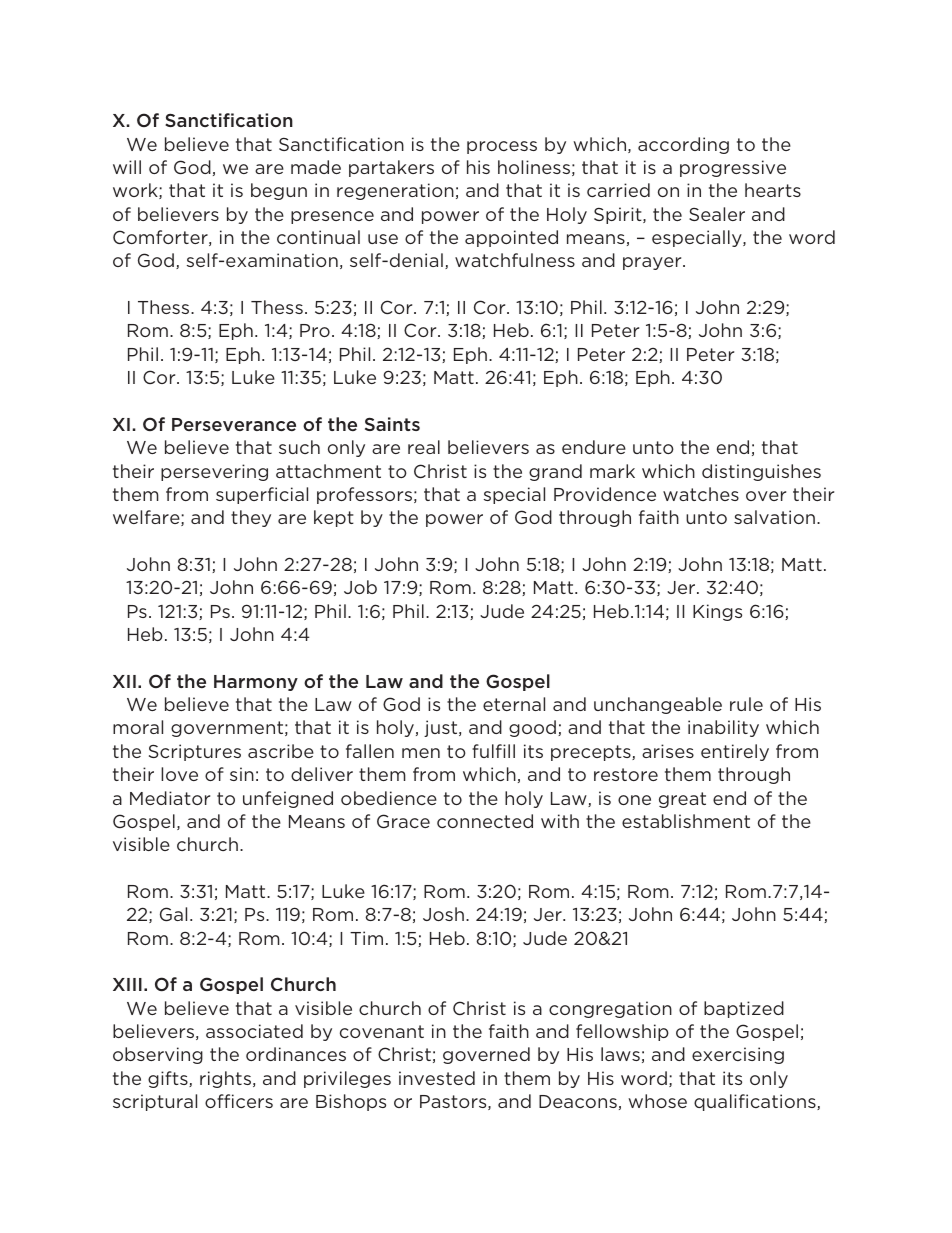  What do you see at coordinates (392, 424) in the screenshot?
I see `Saints` at bounding box center [392, 424].
